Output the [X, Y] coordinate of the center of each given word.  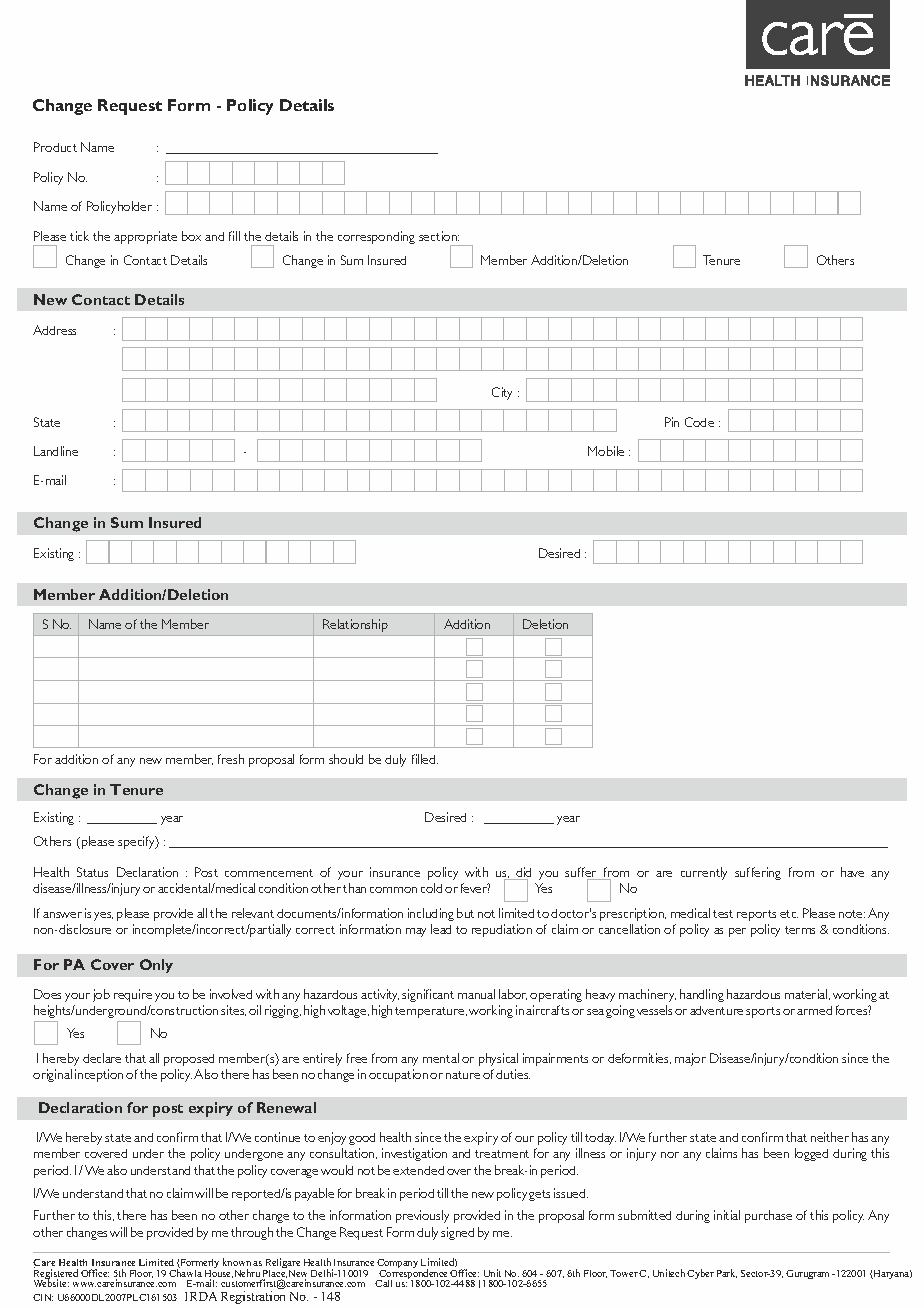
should [346, 759]
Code [699, 422]
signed [457, 1233]
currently [704, 873]
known [237, 1262]
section [439, 236]
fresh [231, 759]
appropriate [145, 237]
